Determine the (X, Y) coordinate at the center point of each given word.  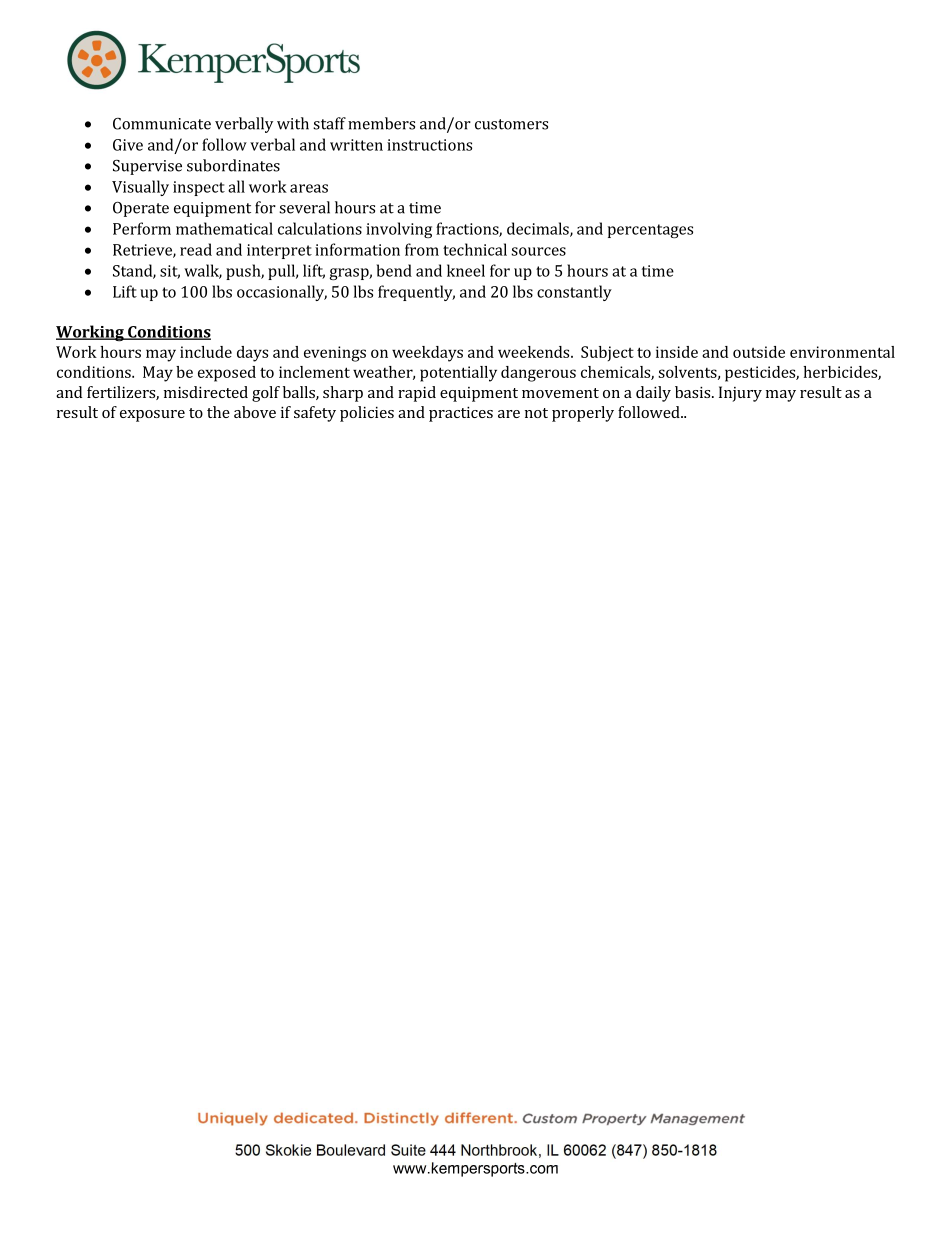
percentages (650, 231)
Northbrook (499, 1150)
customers (511, 124)
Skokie (288, 1150)
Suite (408, 1150)
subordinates (233, 165)
